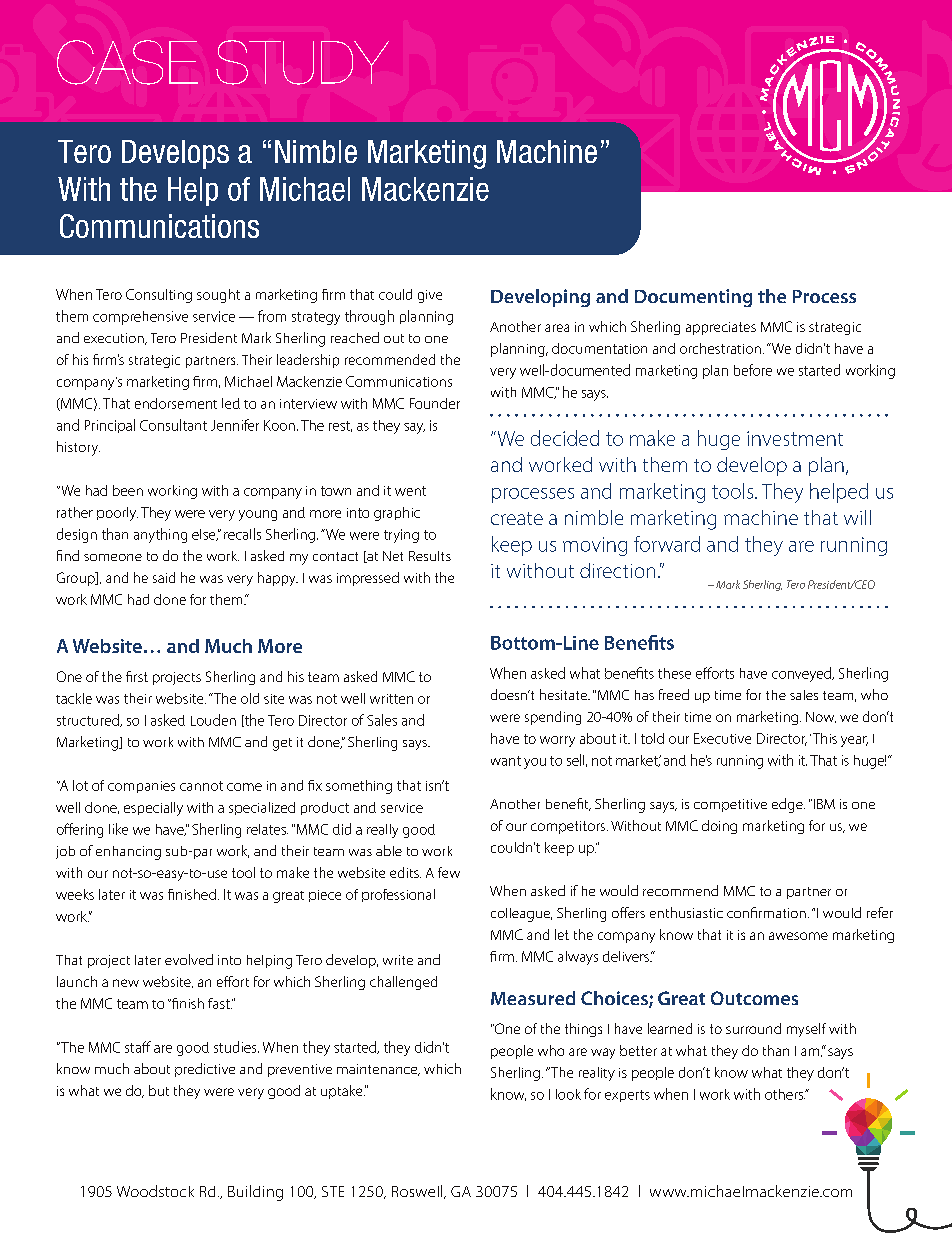 The image size is (952, 1233). Describe the element at coordinates (693, 298) in the screenshot. I see `Documenting` at that location.
